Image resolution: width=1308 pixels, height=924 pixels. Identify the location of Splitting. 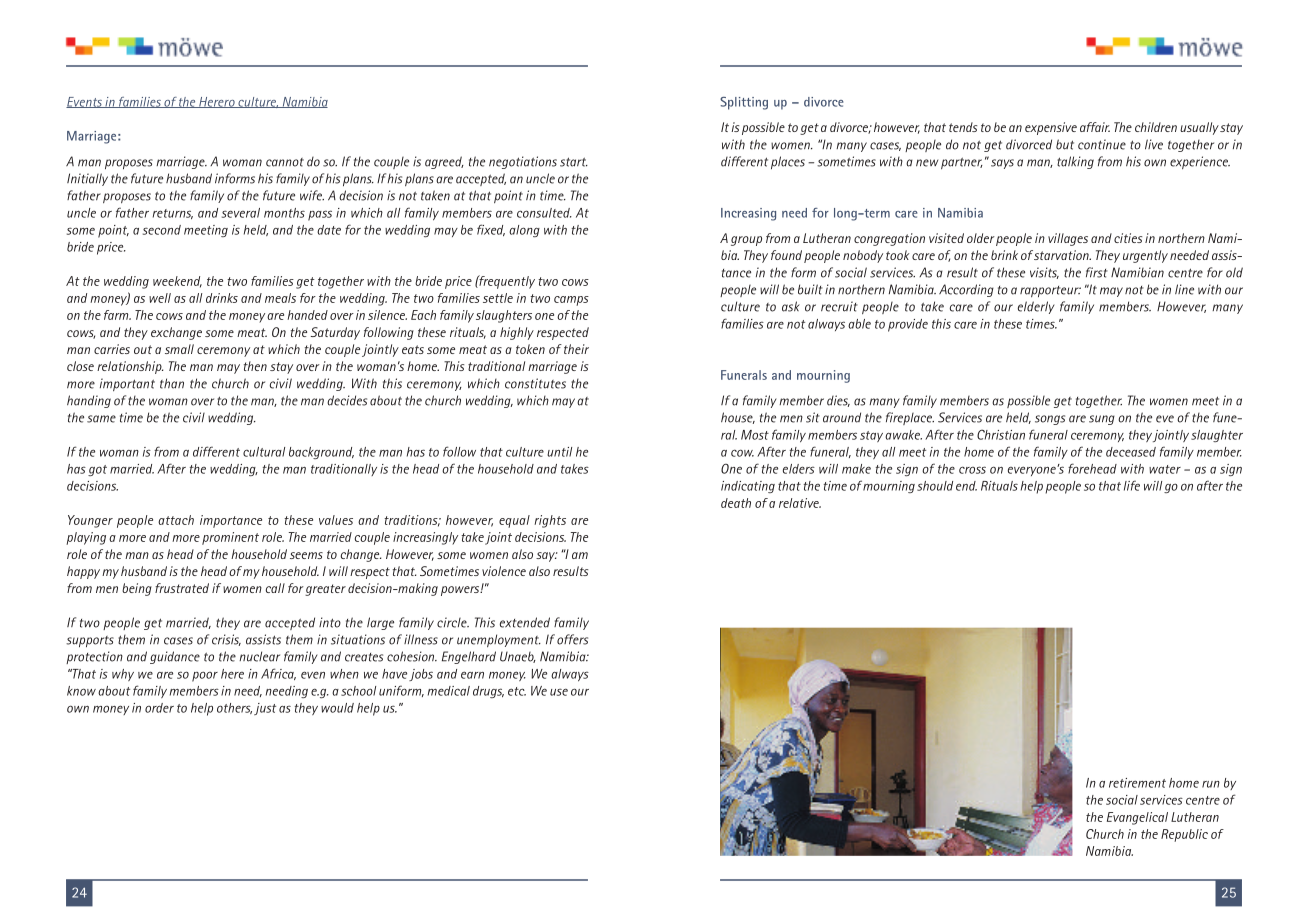
(744, 103).
